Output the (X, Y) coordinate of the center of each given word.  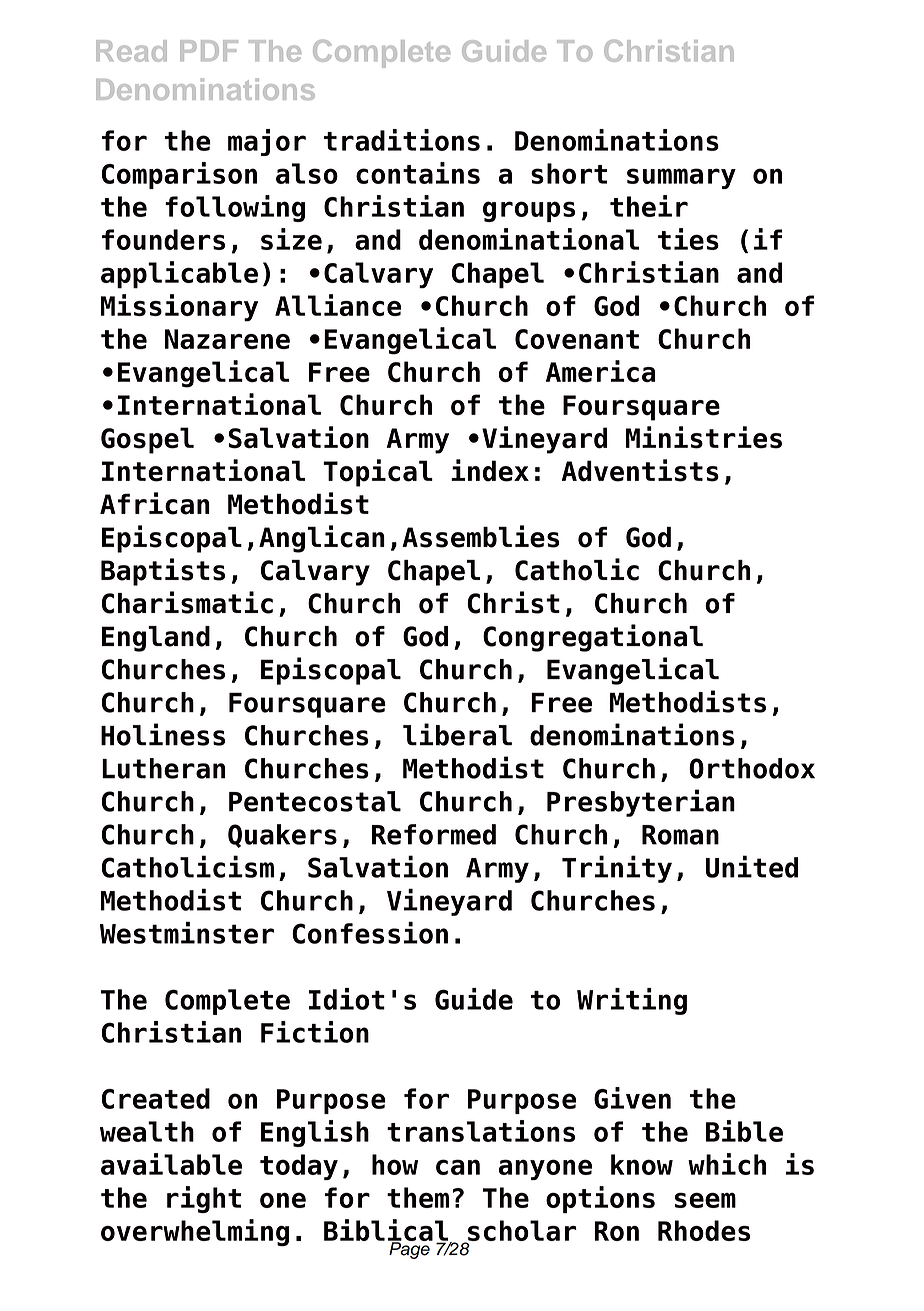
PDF (209, 50)
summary (681, 178)
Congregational (593, 638)
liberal (457, 734)
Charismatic (187, 602)
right (204, 1199)
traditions (402, 140)
